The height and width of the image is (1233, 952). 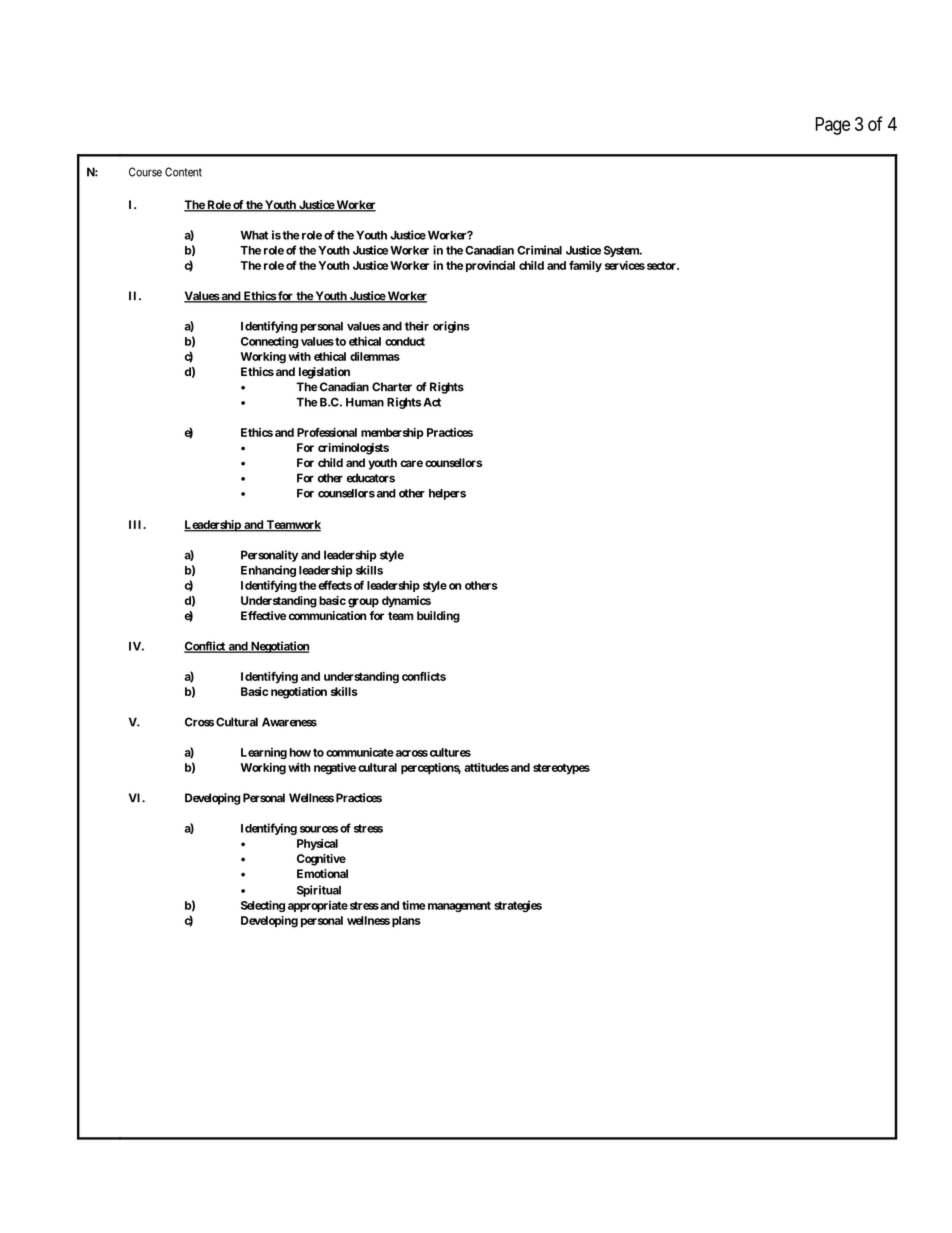 What do you see at coordinates (832, 126) in the image?
I see `Page` at bounding box center [832, 126].
